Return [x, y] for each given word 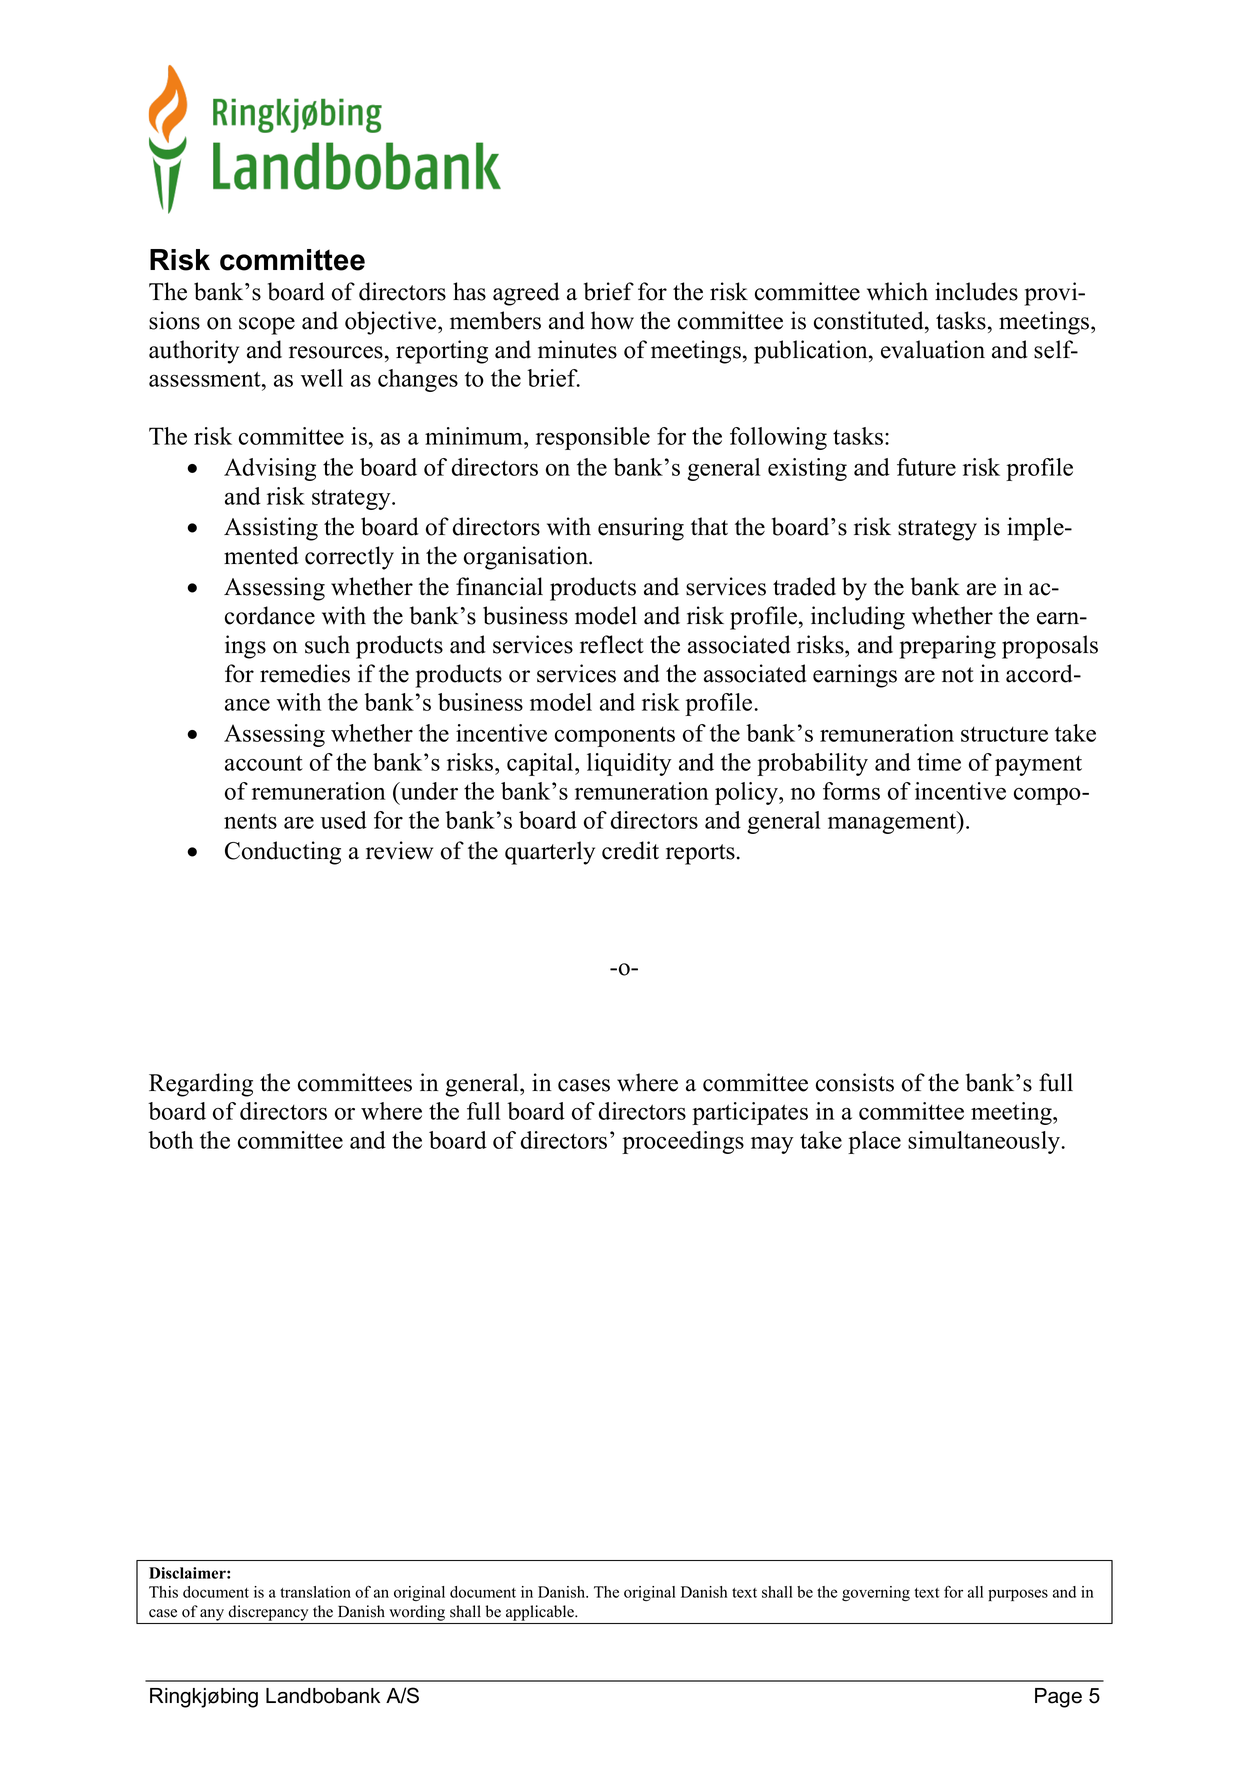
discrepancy [268, 1613]
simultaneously [985, 1142]
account [264, 763]
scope [267, 326]
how [612, 320]
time [939, 762]
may [772, 1145]
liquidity [629, 764]
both [170, 1140]
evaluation [933, 349]
